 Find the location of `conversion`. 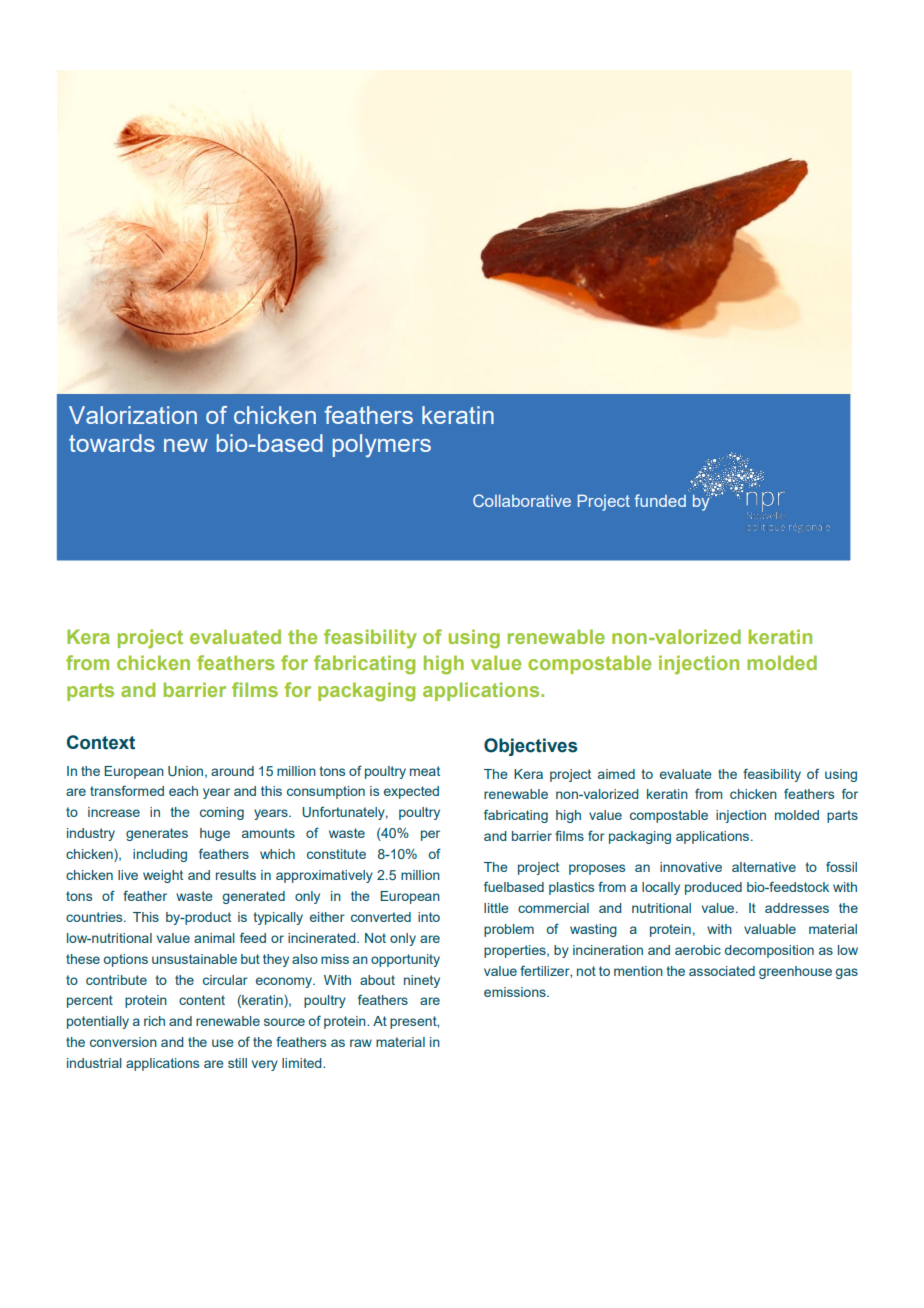

conversion is located at coordinates (123, 1042).
